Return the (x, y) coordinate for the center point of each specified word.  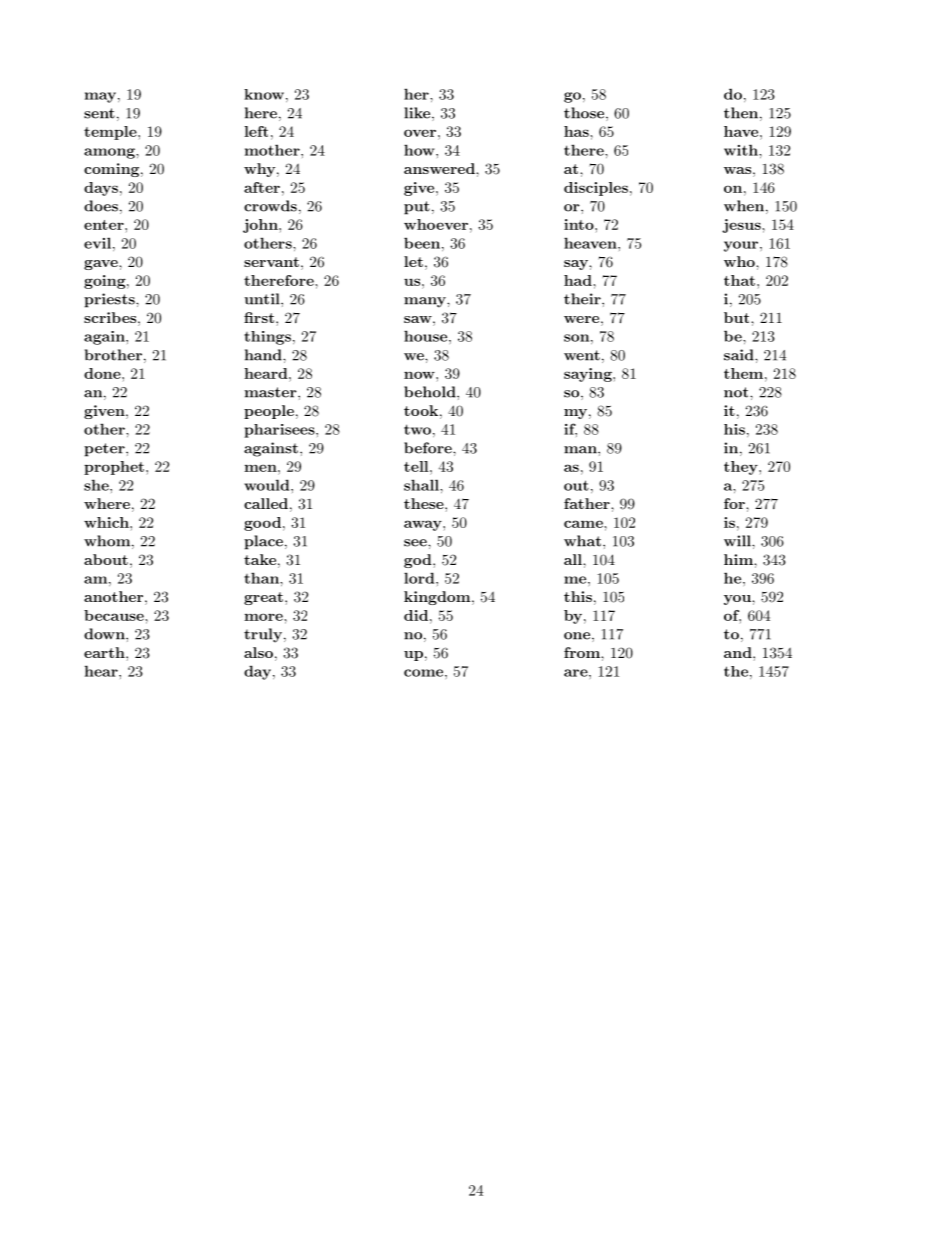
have (742, 131)
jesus (742, 226)
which (107, 522)
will (738, 541)
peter (105, 450)
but (738, 317)
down (105, 634)
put (417, 208)
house (427, 336)
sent (99, 113)
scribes (111, 317)
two (417, 429)
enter (105, 225)
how (420, 150)
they (742, 468)
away (424, 525)
